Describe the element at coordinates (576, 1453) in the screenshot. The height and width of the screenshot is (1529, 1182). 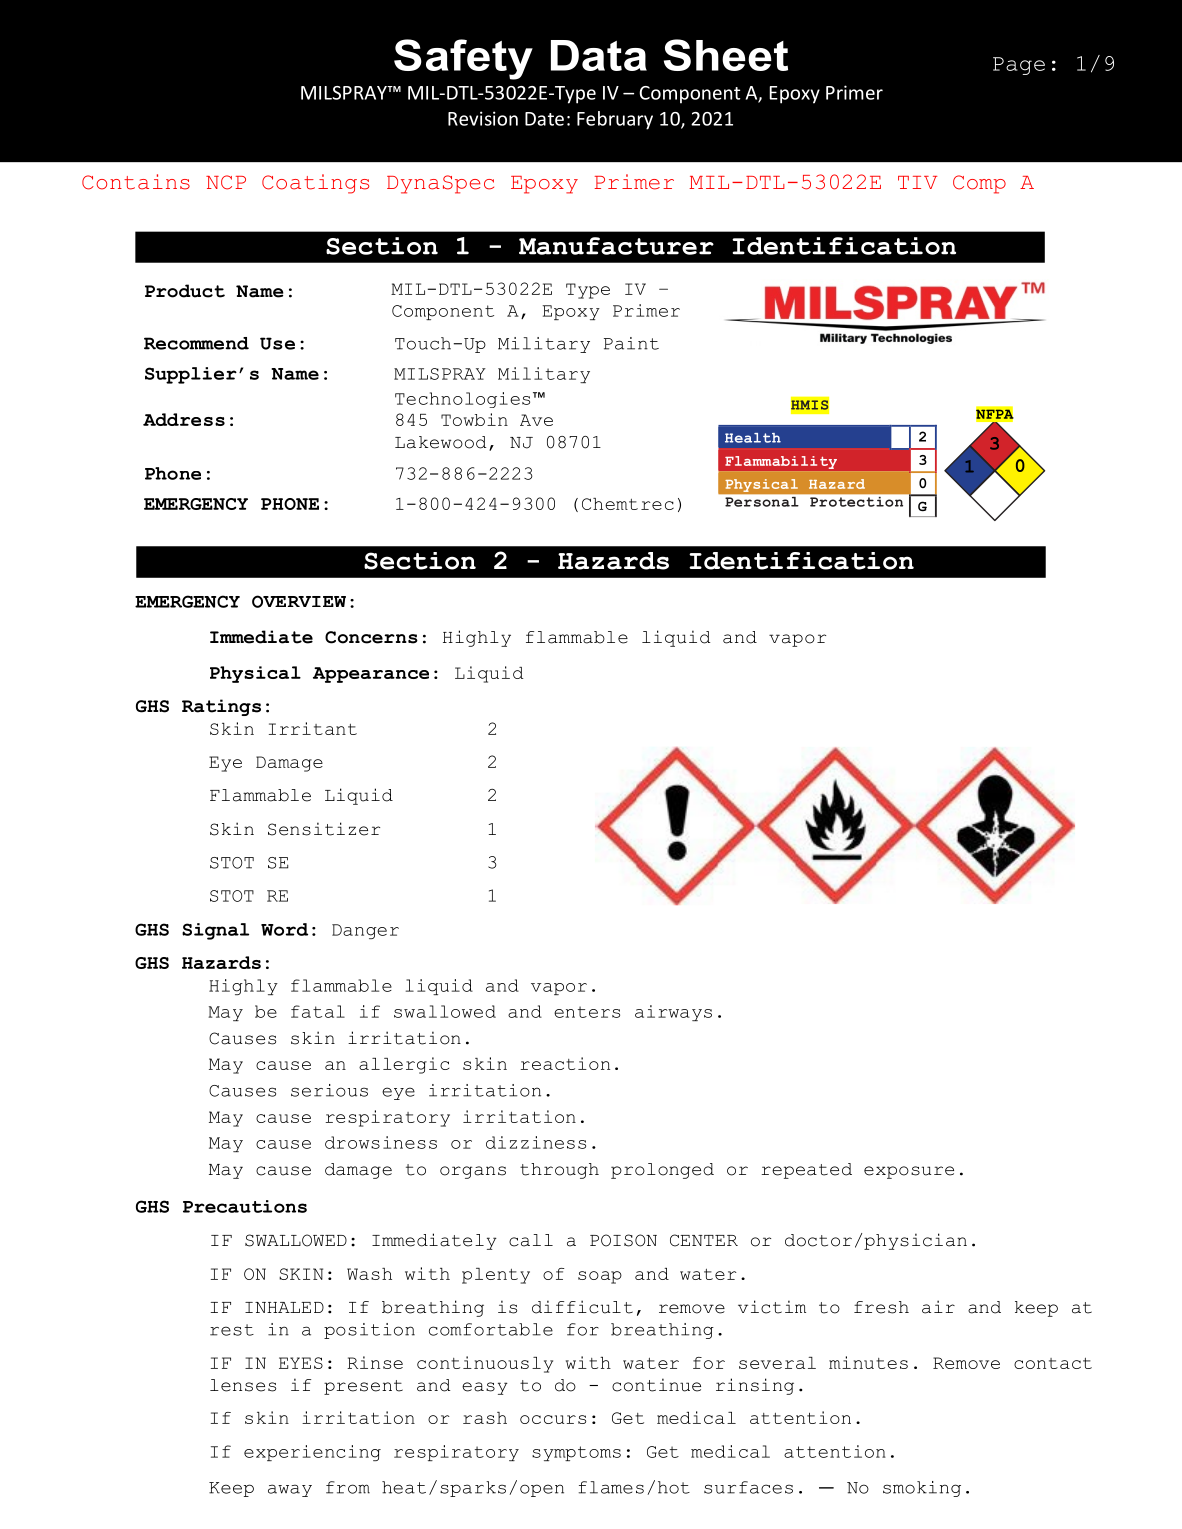
I see `symptoms` at that location.
